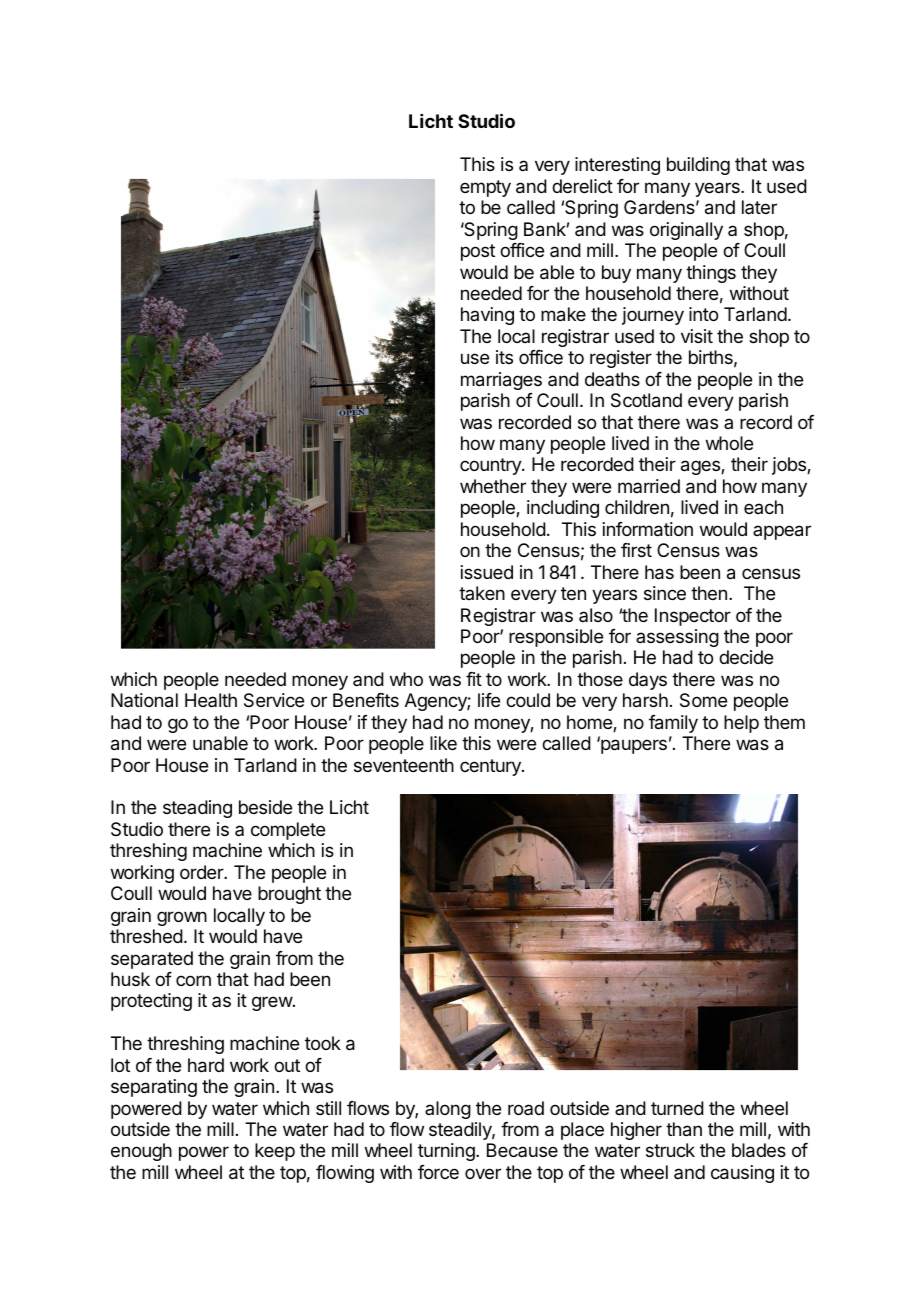 The width and height of the document is (924, 1308). I want to click on Health, so click(211, 700).
